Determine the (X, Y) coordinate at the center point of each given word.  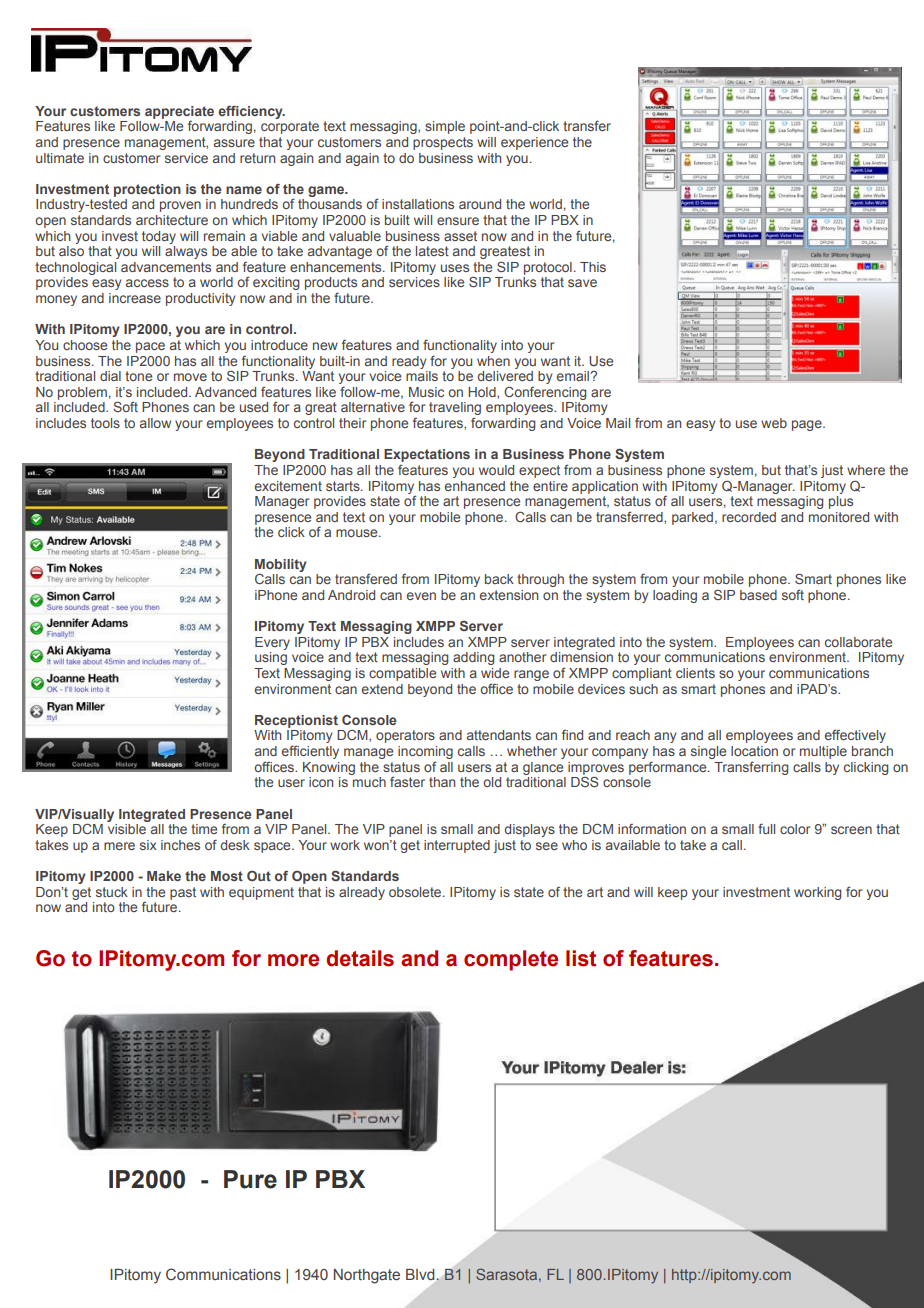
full (766, 828)
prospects (443, 143)
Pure (250, 1179)
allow (155, 423)
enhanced (475, 486)
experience (534, 143)
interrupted (457, 846)
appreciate (179, 112)
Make (164, 876)
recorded (749, 517)
